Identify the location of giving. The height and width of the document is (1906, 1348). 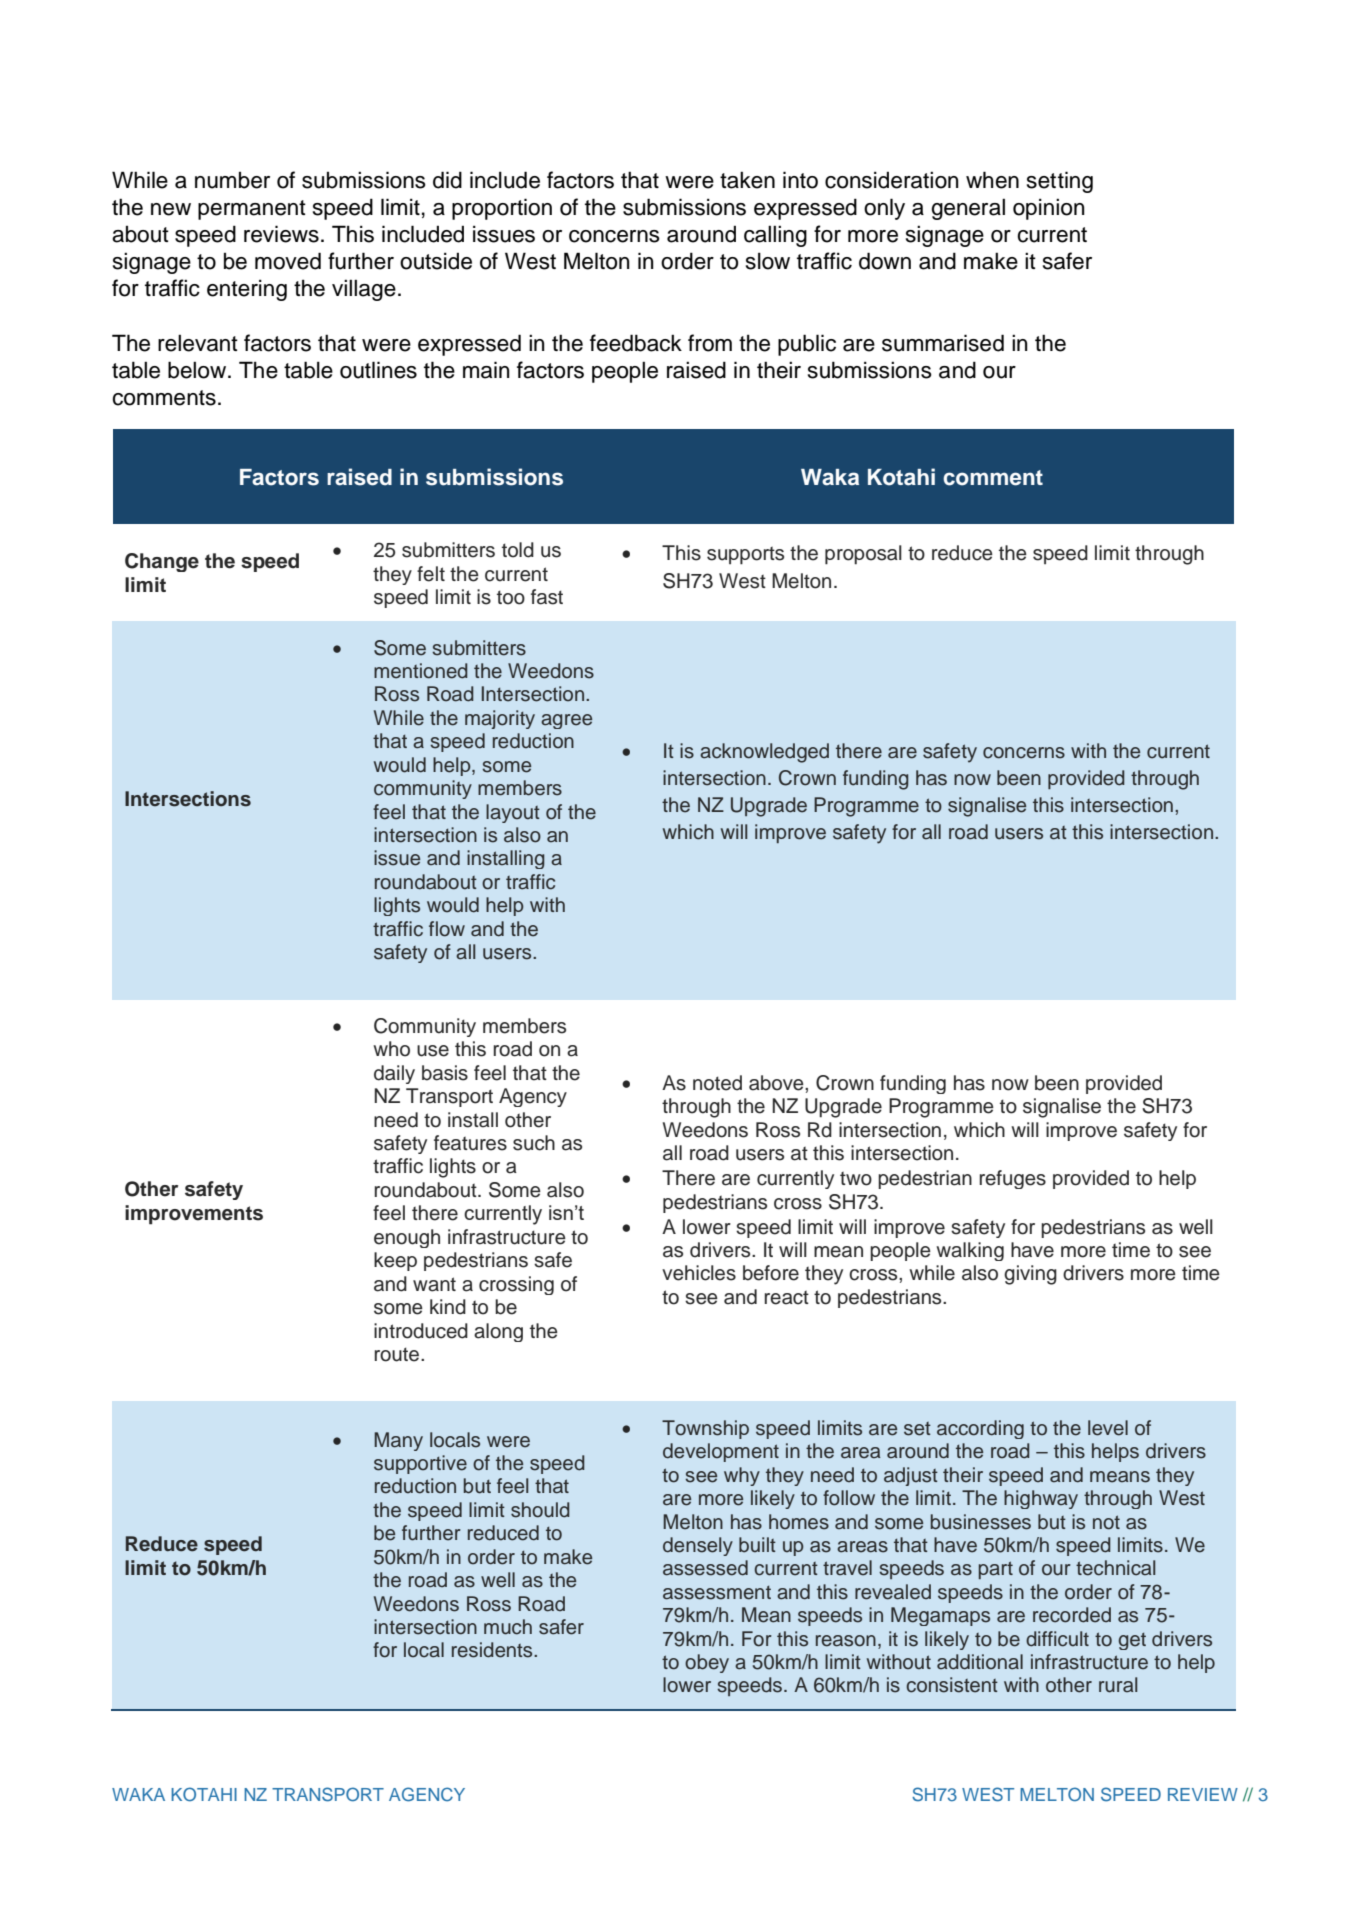
(1030, 1275).
